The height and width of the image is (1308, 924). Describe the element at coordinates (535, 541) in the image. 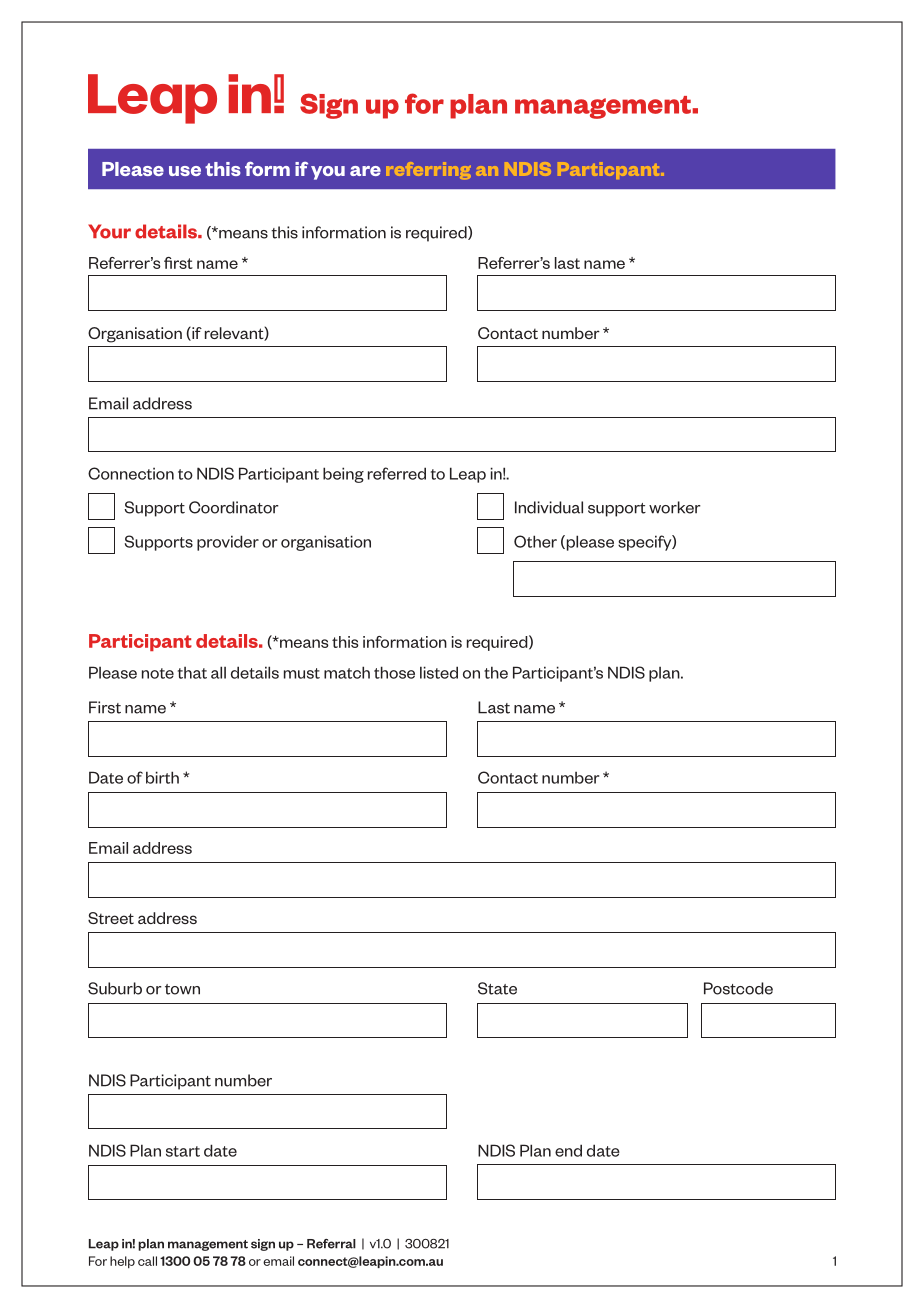

I see `Other` at that location.
